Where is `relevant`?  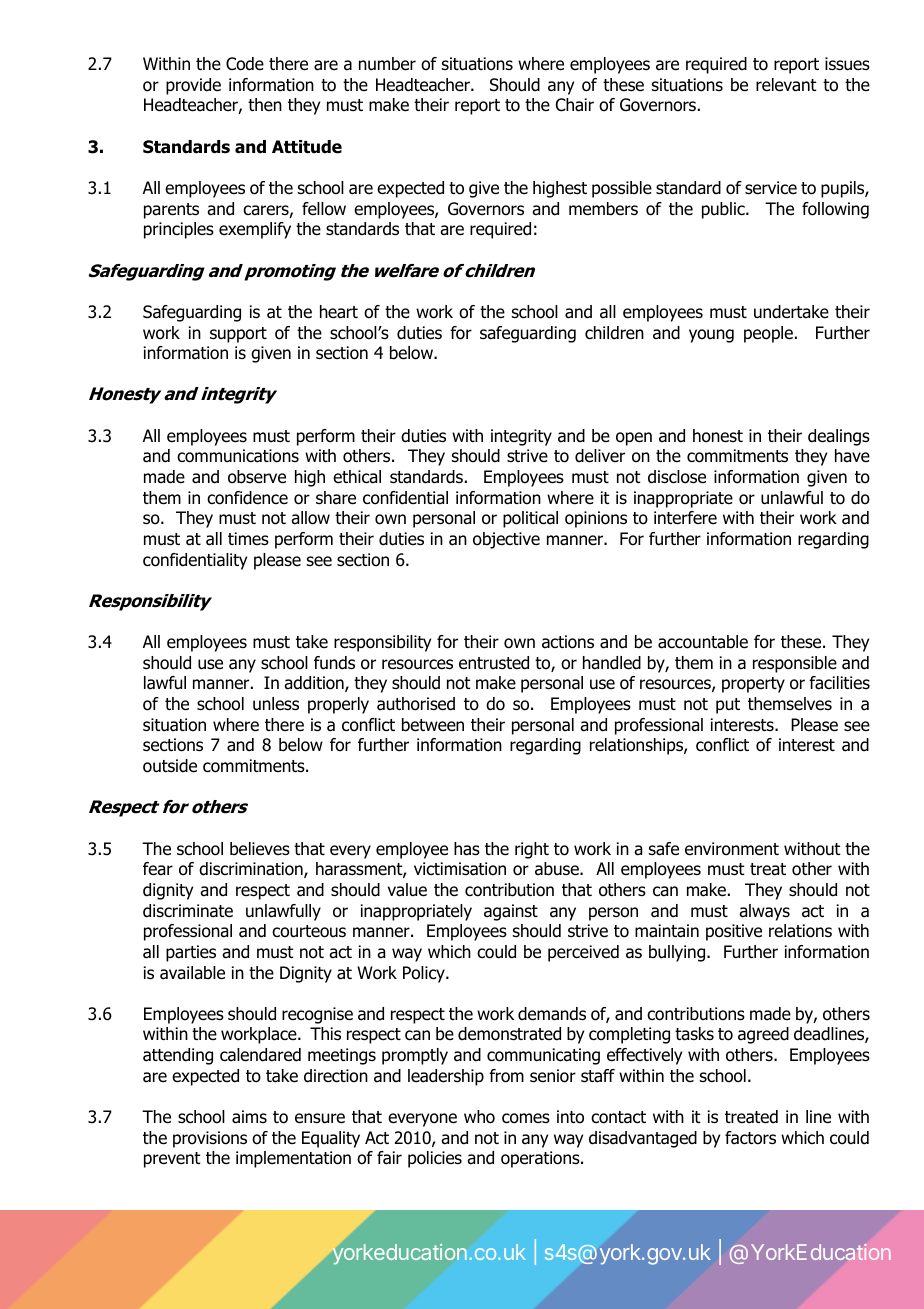
relevant is located at coordinates (786, 85).
